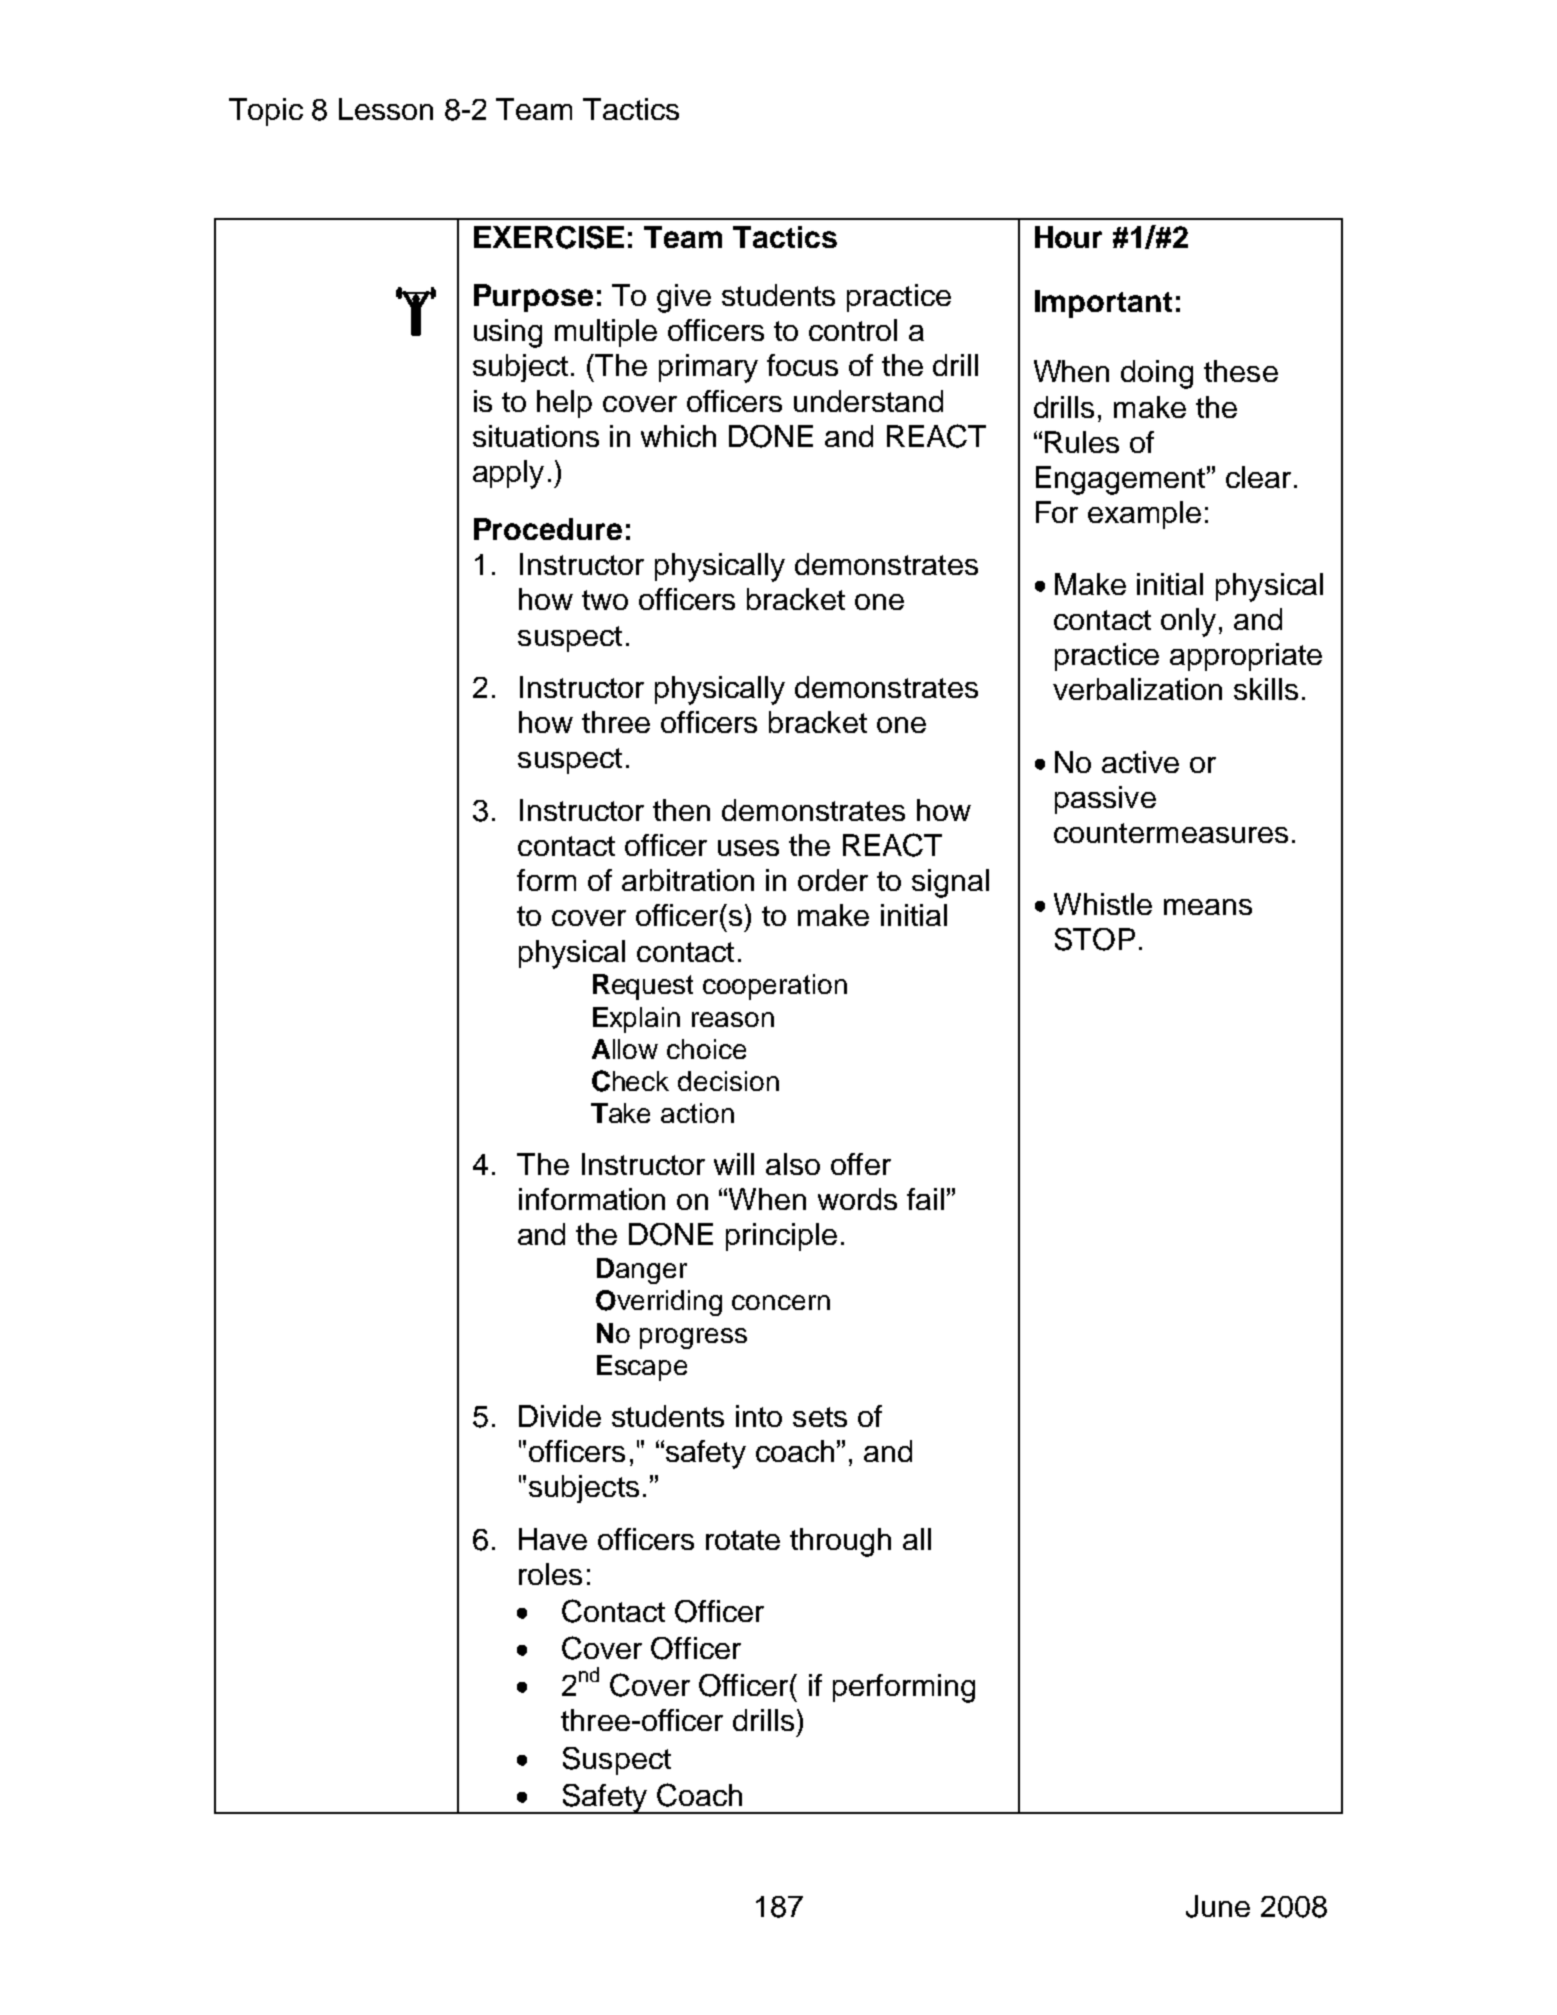 Image resolution: width=1557 pixels, height=2015 pixels. What do you see at coordinates (1068, 237) in the screenshot?
I see `Hour` at bounding box center [1068, 237].
